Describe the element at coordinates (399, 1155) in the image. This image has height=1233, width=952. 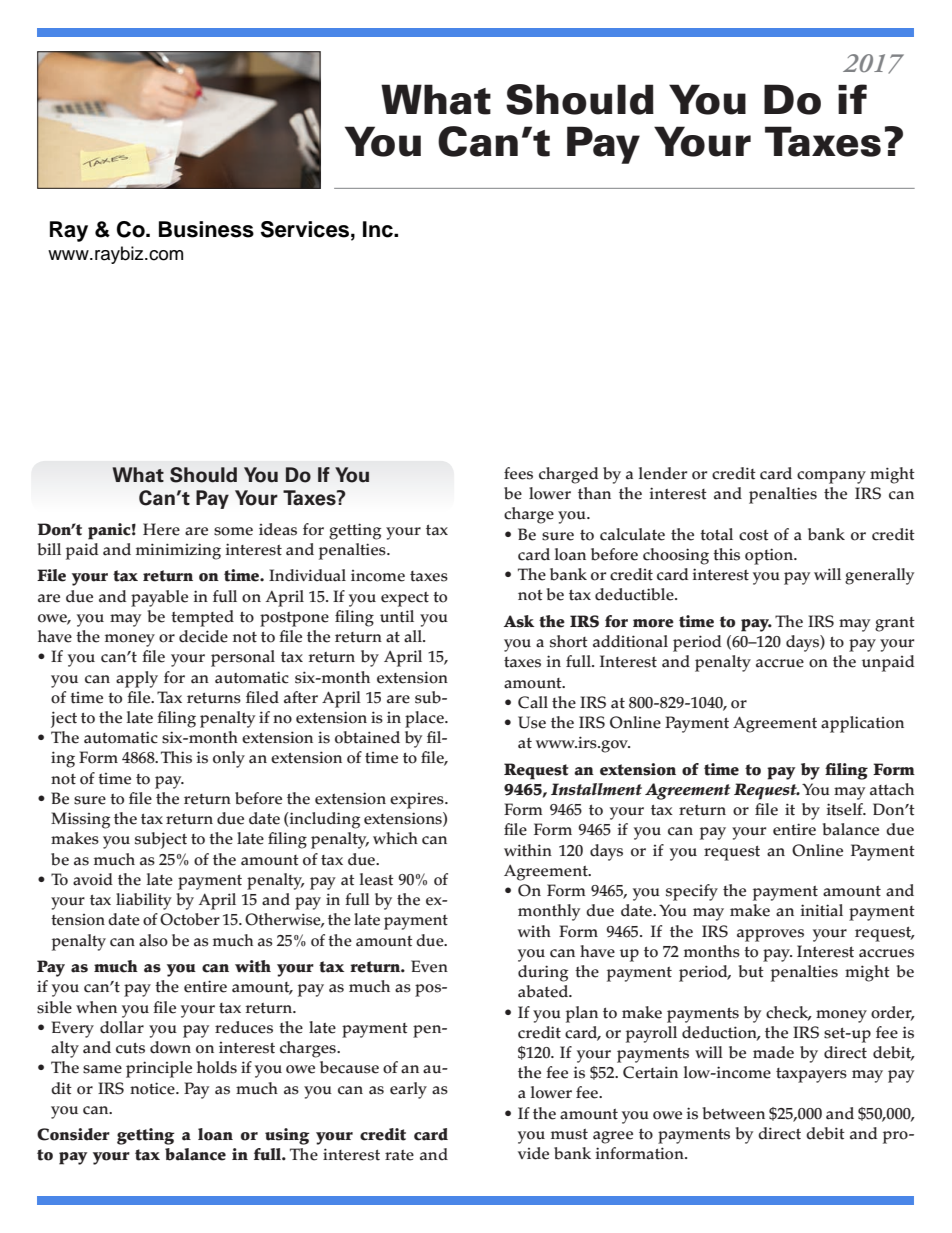
I see `rate` at that location.
